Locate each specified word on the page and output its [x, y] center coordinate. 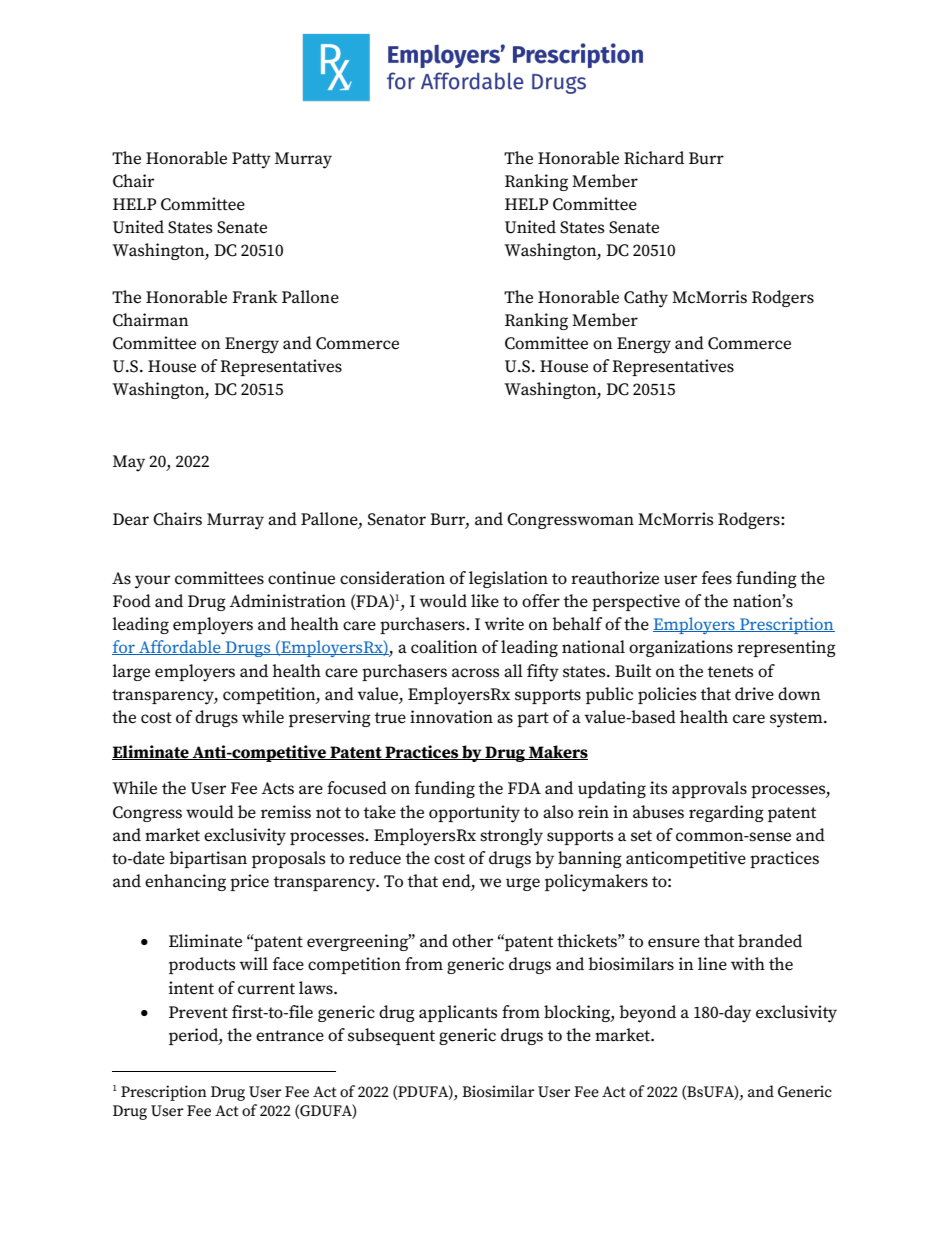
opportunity [474, 814]
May [129, 463]
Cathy [646, 299]
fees [717, 578]
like [485, 600]
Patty [251, 160]
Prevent [198, 1012]
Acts [277, 788]
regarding [726, 813]
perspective [636, 602]
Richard [654, 158]
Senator [397, 519]
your [153, 582]
